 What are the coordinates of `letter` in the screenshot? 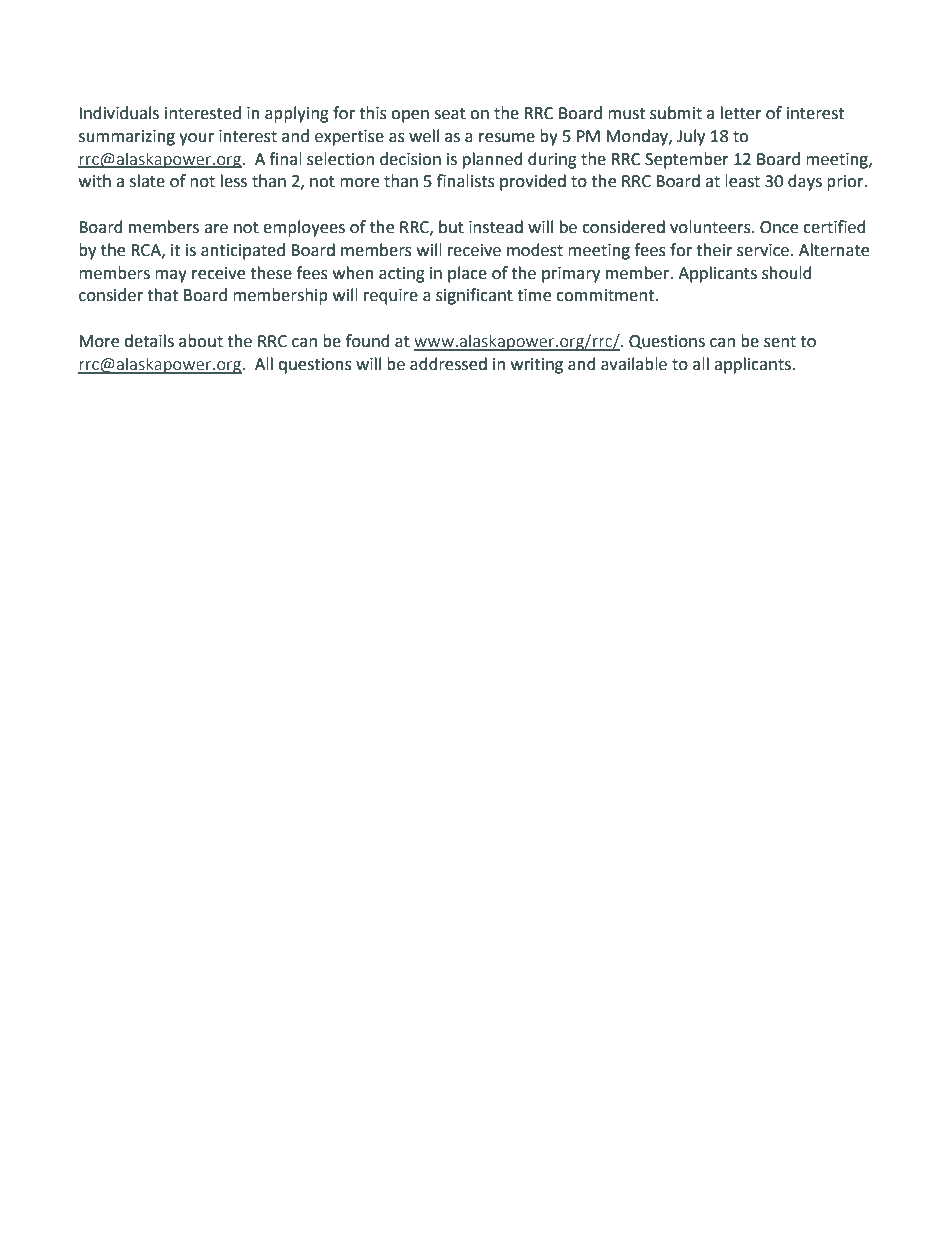 It's located at (741, 113).
